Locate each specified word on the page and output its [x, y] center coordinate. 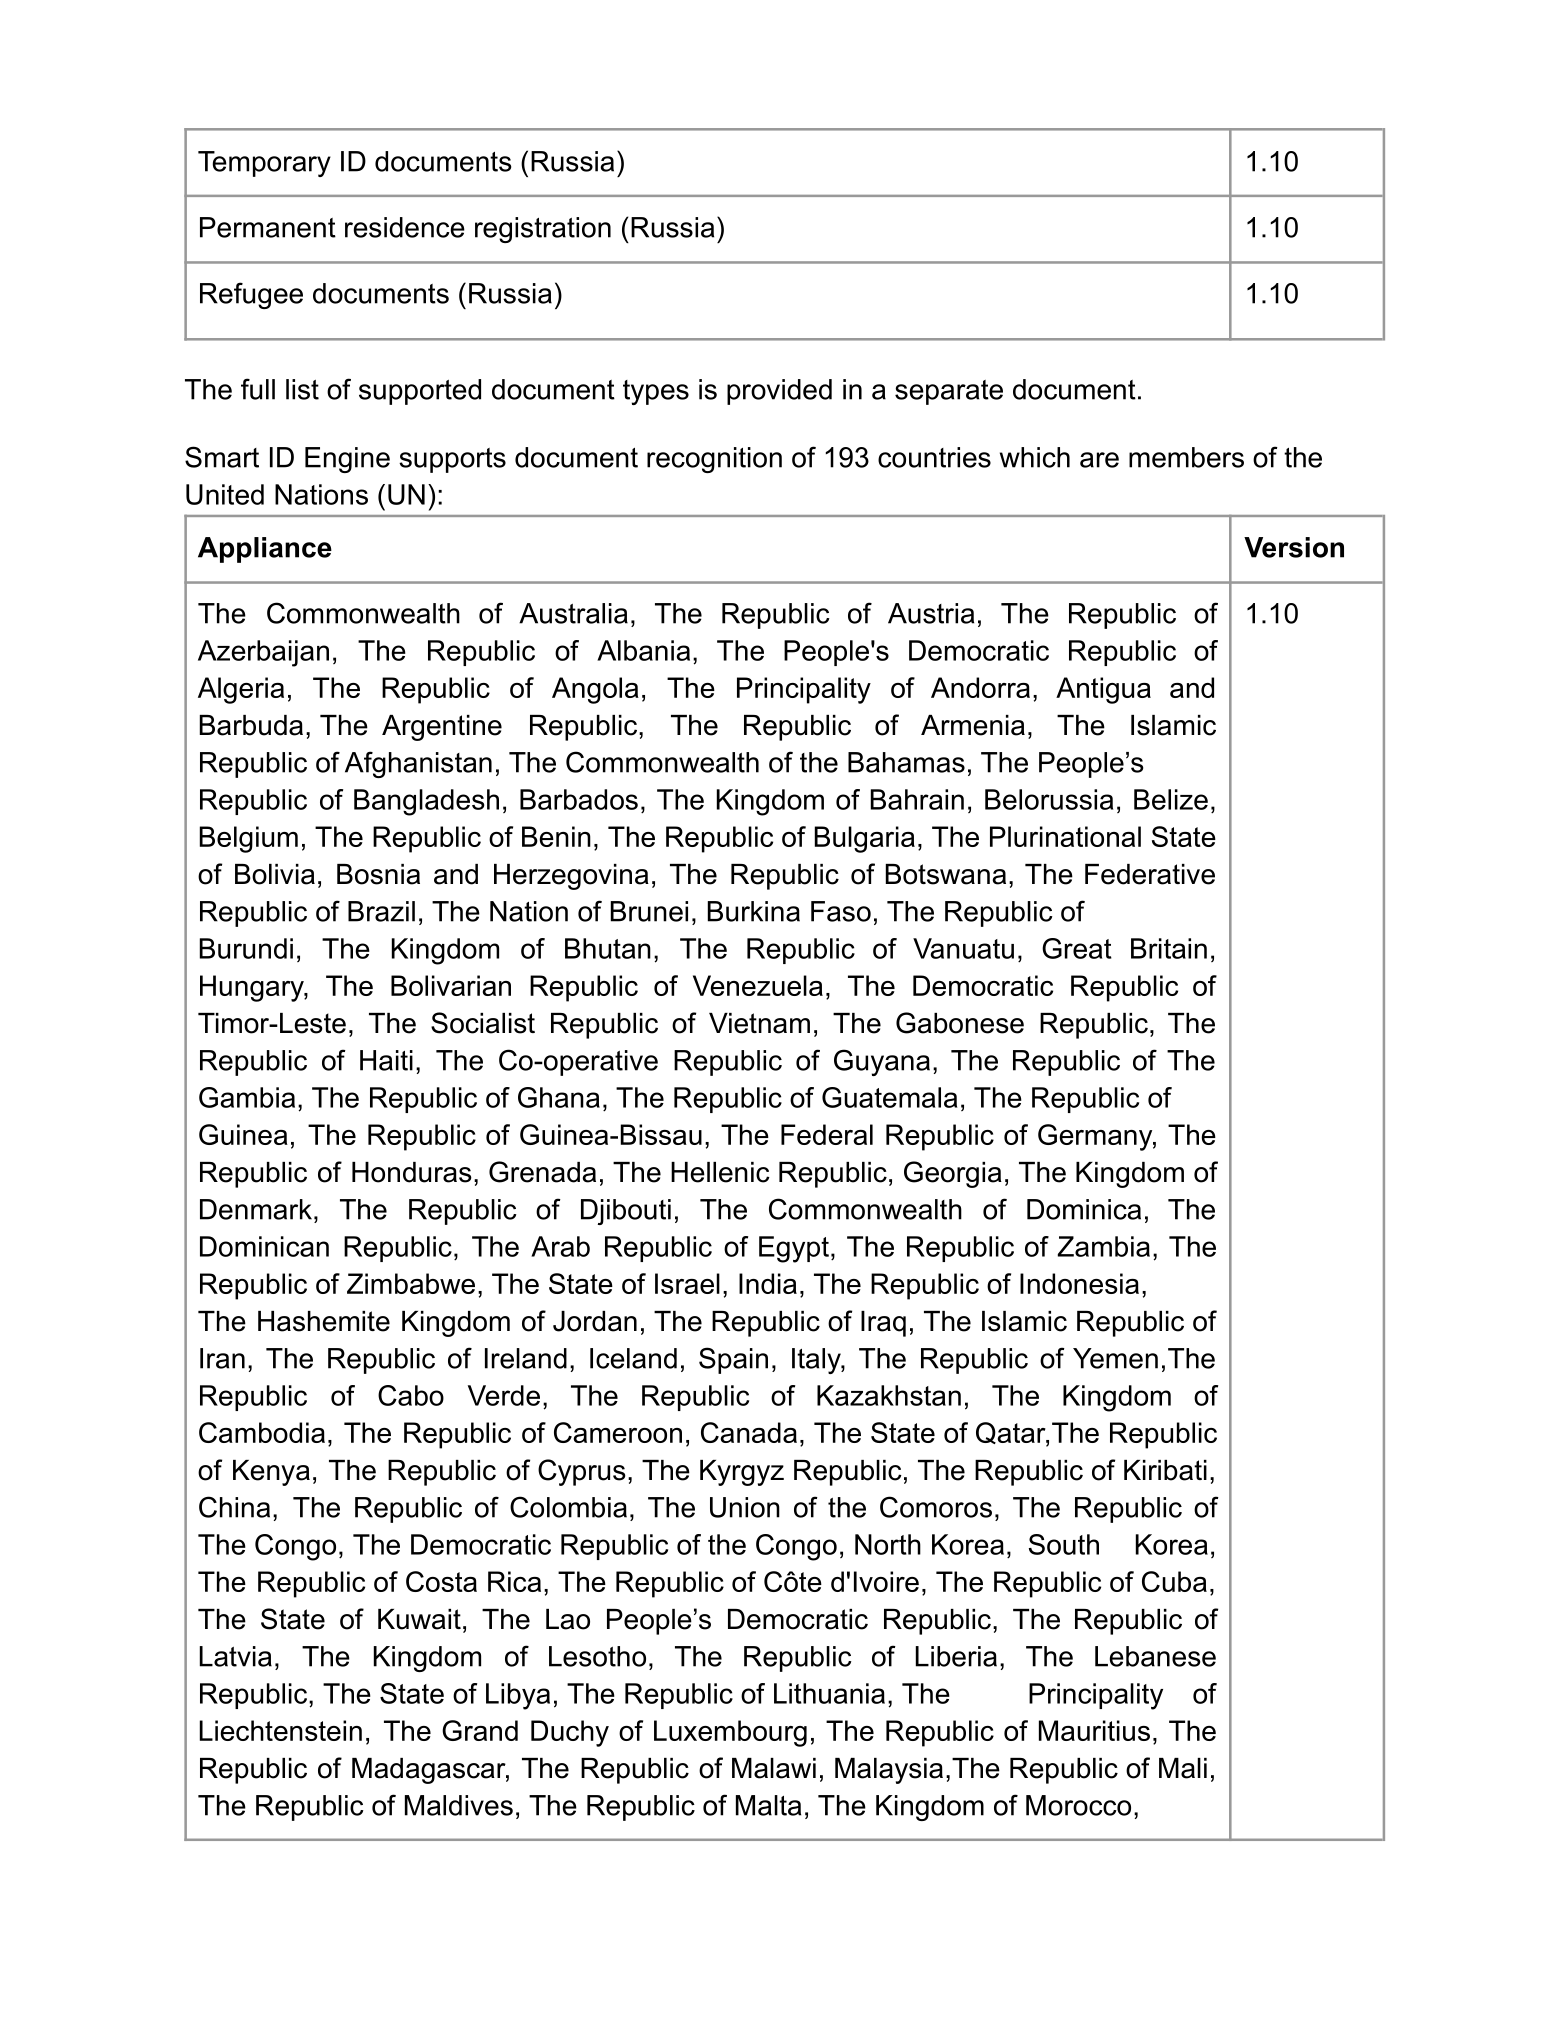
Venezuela [758, 985]
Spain [733, 1360]
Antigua [1103, 690]
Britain [1169, 948]
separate [949, 392]
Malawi [774, 1768]
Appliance [265, 550]
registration [543, 230]
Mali [1183, 1768]
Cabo [411, 1395]
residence [405, 227]
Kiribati [1165, 1470]
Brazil [381, 911]
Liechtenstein [281, 1730]
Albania [643, 650]
